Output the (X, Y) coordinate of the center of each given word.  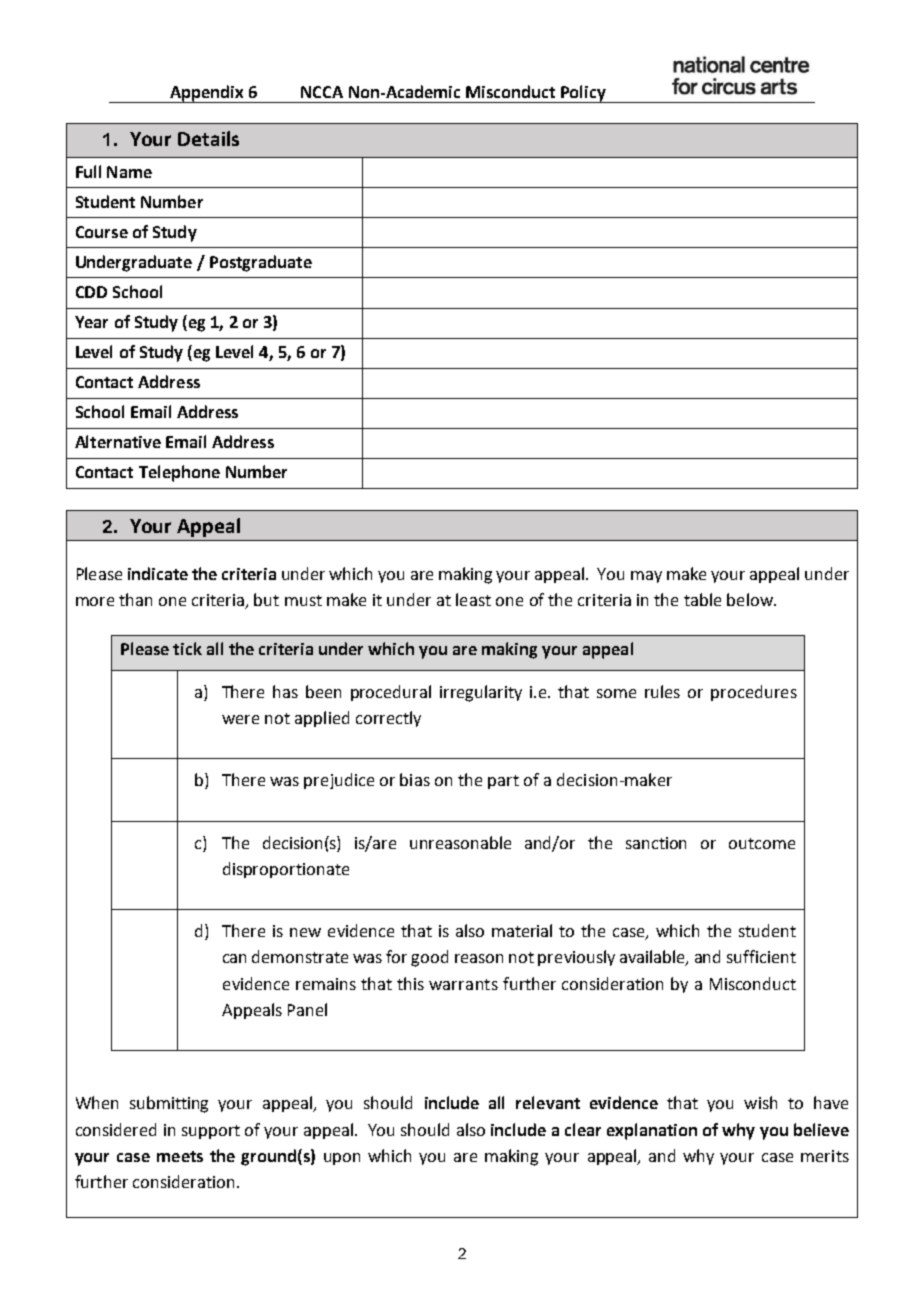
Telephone (179, 473)
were (240, 719)
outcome (762, 843)
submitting (169, 1104)
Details (208, 138)
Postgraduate (261, 263)
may (646, 577)
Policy (583, 94)
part (503, 782)
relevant (548, 1102)
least (473, 599)
